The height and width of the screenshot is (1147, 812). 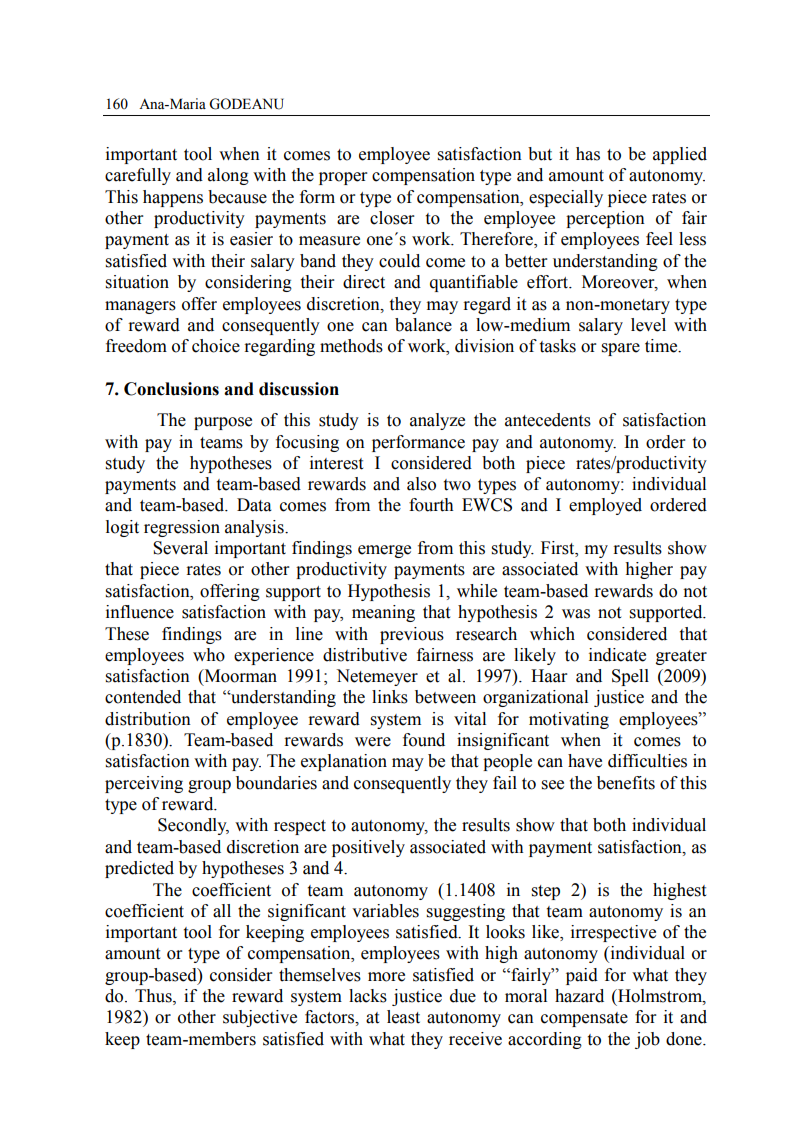 What do you see at coordinates (223, 423) in the screenshot?
I see `purpose` at bounding box center [223, 423].
